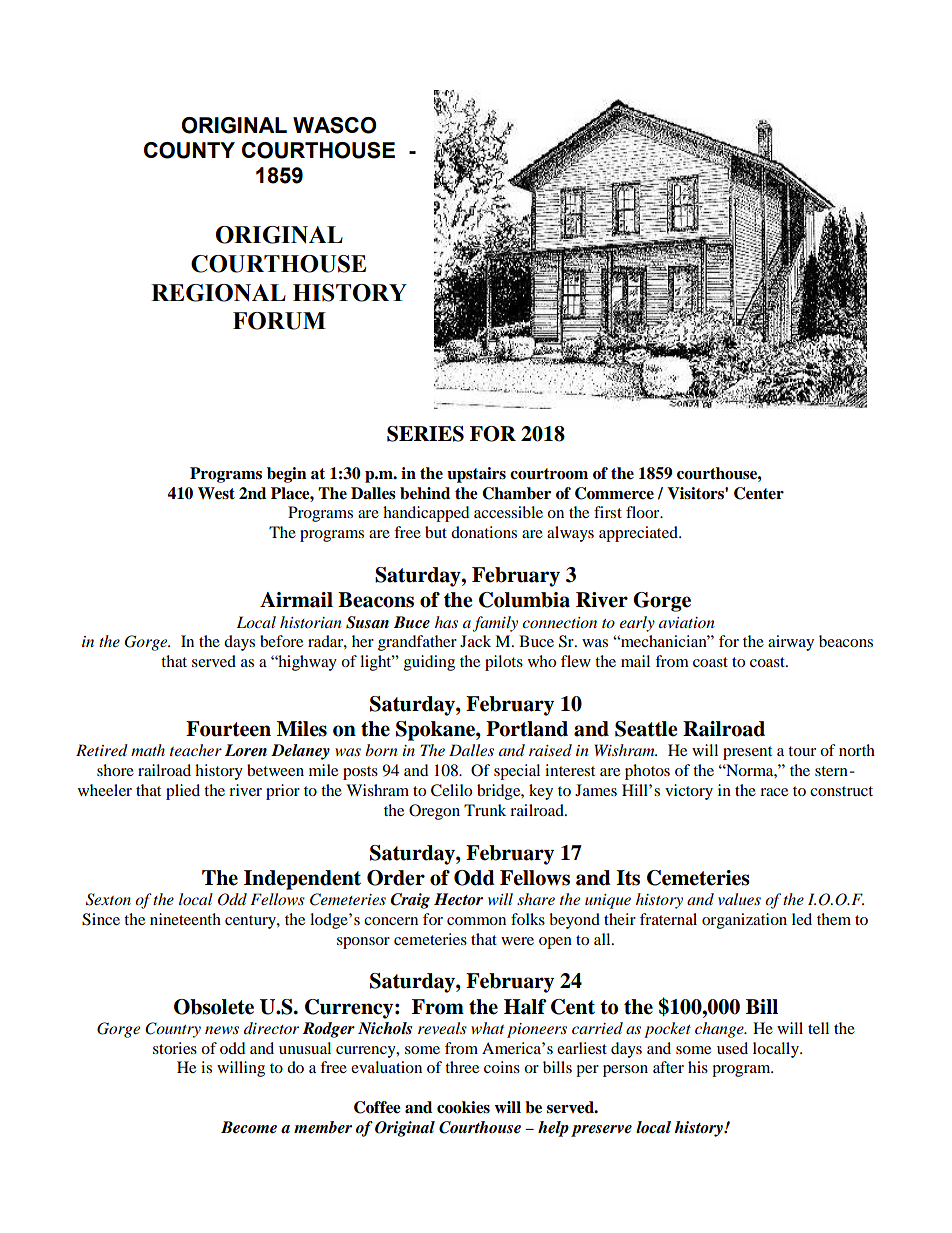 This screenshot has width=952, height=1233. Describe the element at coordinates (189, 150) in the screenshot. I see `COUNTY` at that location.
